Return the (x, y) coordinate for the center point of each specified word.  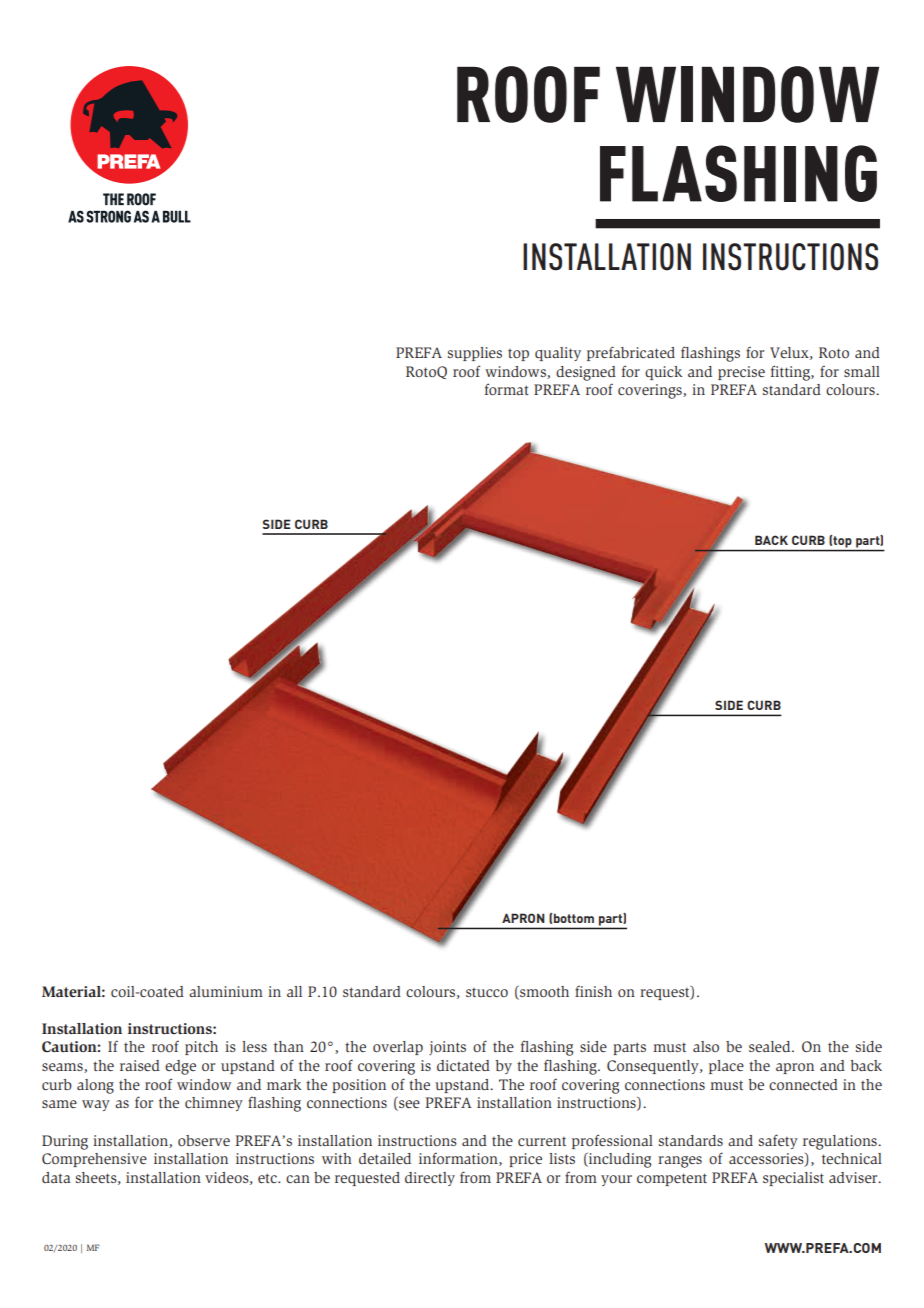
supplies (475, 354)
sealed (771, 1046)
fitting (791, 373)
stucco (487, 992)
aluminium (226, 991)
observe (204, 1140)
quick (663, 373)
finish (593, 991)
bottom (574, 918)
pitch (201, 1048)
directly (430, 1179)
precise (741, 373)
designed (586, 373)
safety (778, 1141)
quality (558, 354)
